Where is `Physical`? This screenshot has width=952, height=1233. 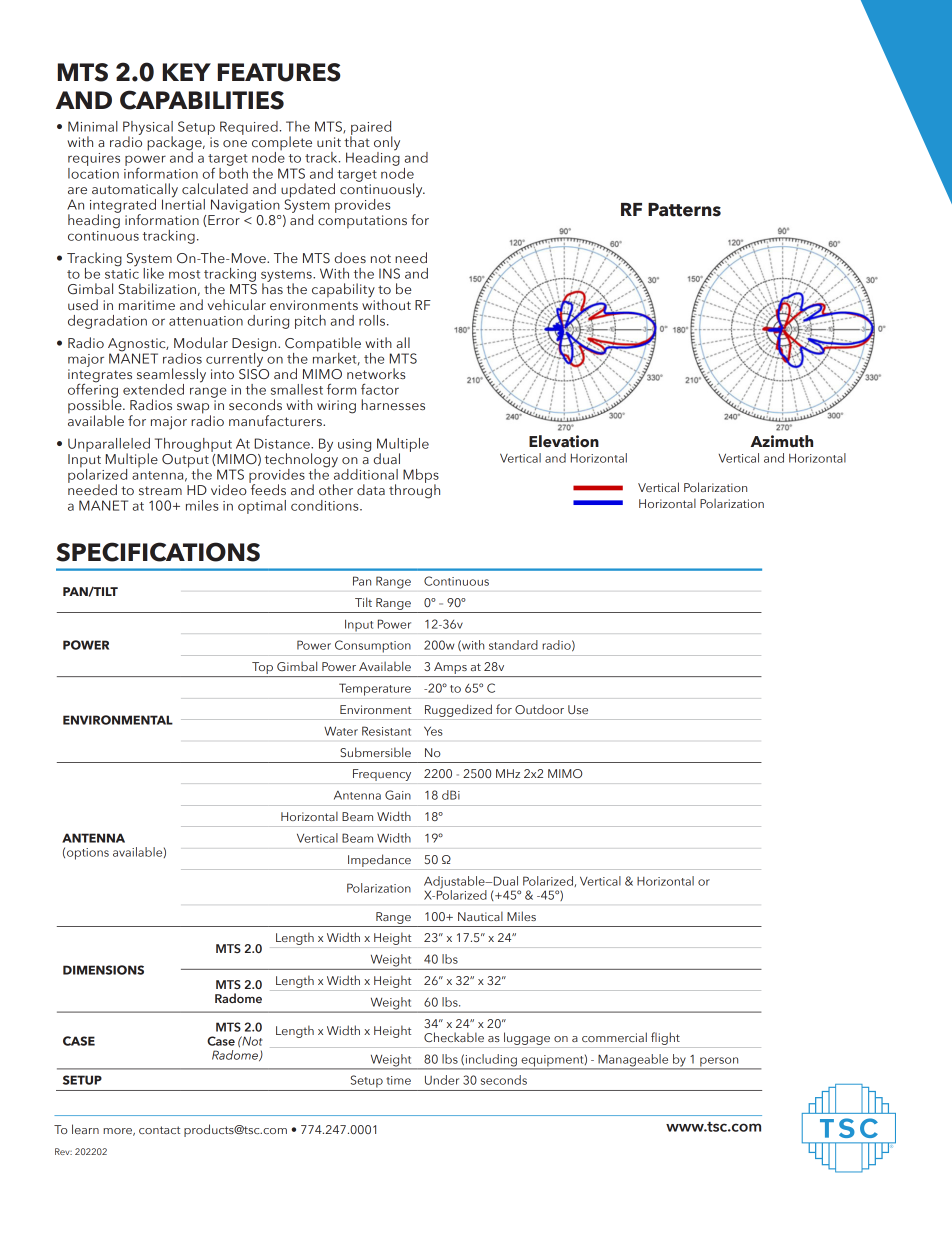 Physical is located at coordinates (148, 129).
